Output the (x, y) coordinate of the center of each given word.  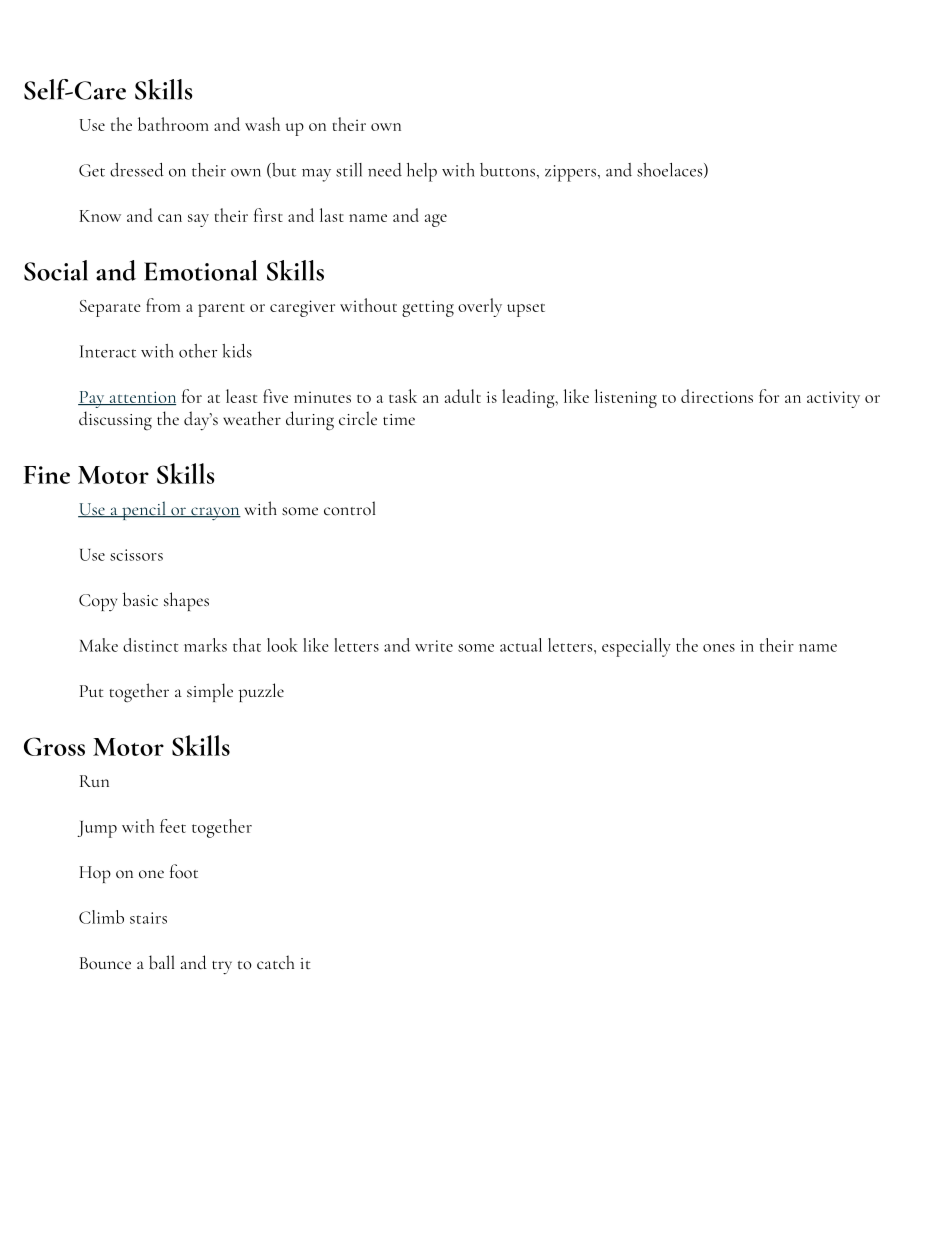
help (422, 172)
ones (719, 648)
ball (161, 962)
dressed (137, 170)
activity (833, 399)
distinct (150, 645)
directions (717, 396)
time (399, 419)
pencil (143, 510)
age (436, 220)
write (434, 646)
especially (636, 647)
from (163, 305)
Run (94, 781)
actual (521, 645)
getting (428, 308)
